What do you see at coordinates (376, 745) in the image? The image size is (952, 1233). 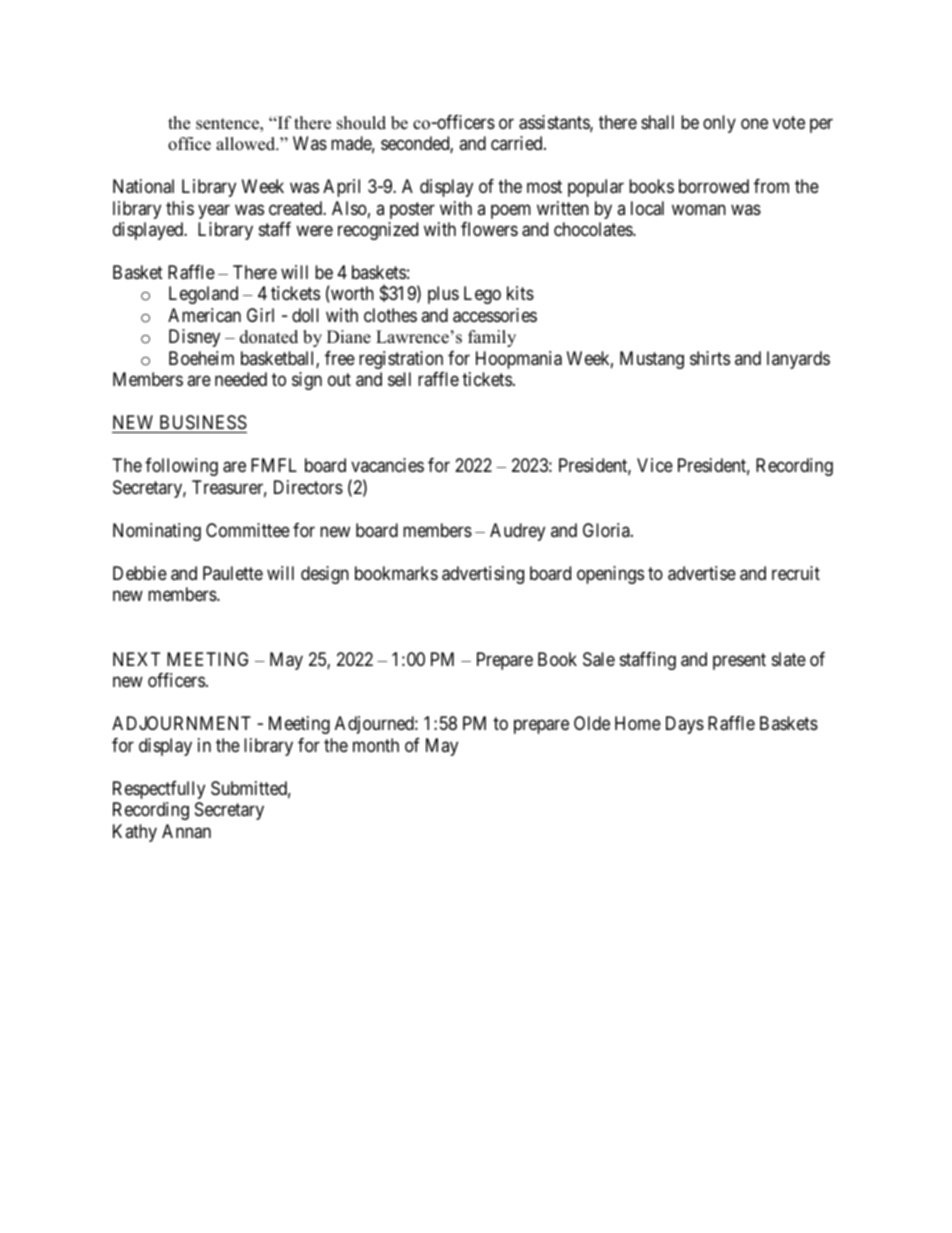 I see `month` at bounding box center [376, 745].
